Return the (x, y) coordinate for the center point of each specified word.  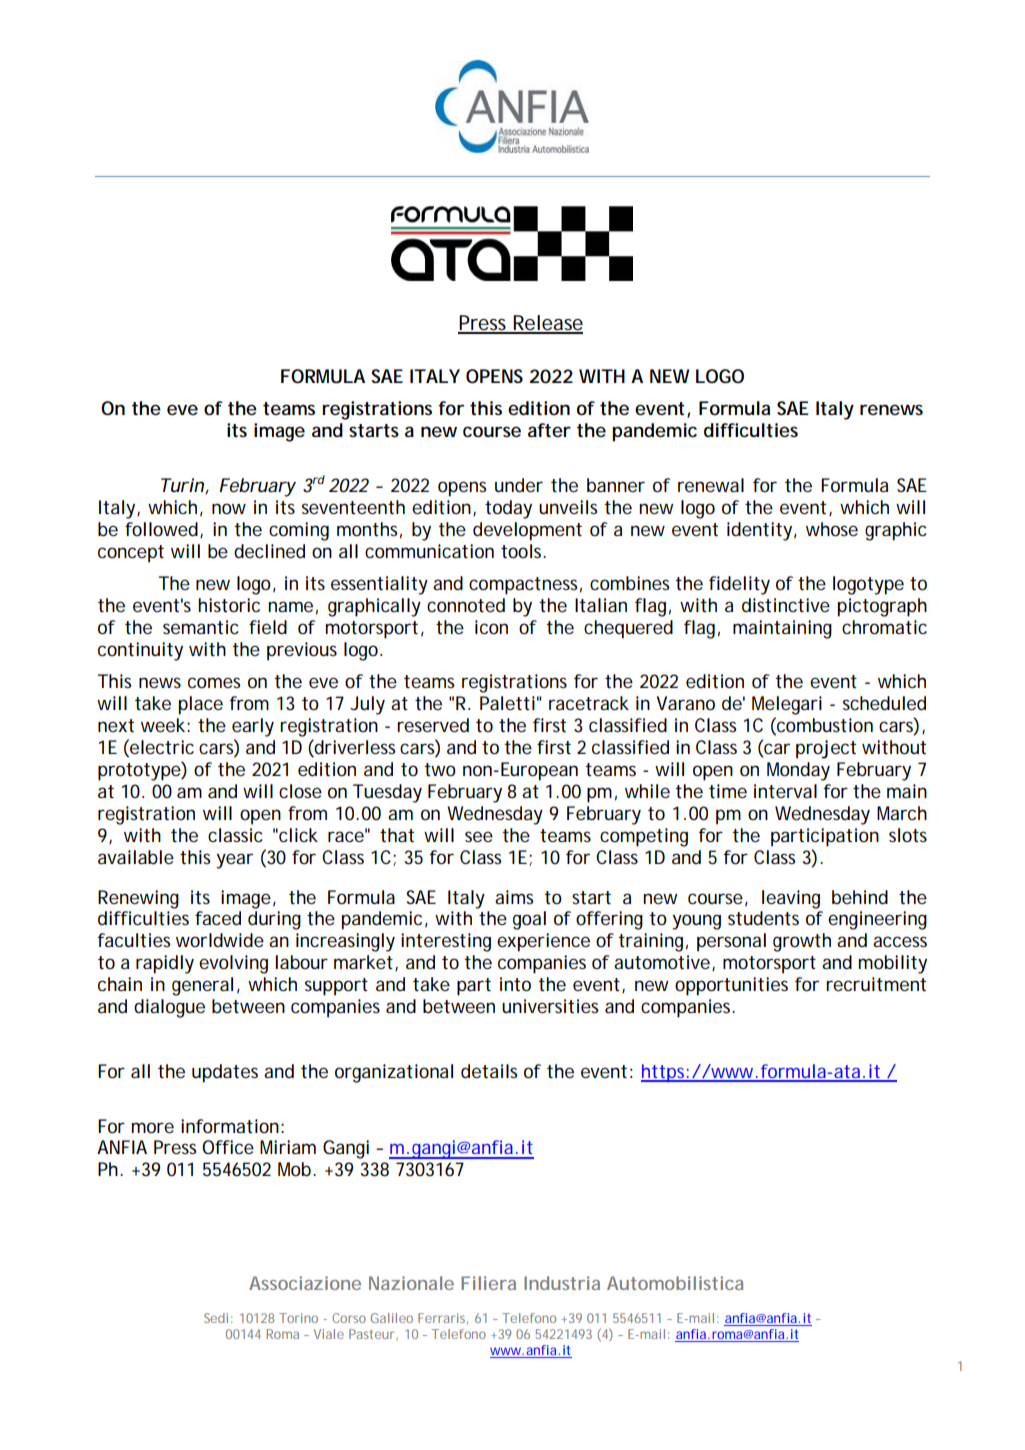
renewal (711, 485)
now (229, 508)
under (519, 485)
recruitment (876, 984)
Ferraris (441, 1318)
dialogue (169, 1008)
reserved (433, 725)
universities (550, 1006)
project (826, 749)
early (253, 727)
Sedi (216, 1318)
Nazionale (411, 1283)
